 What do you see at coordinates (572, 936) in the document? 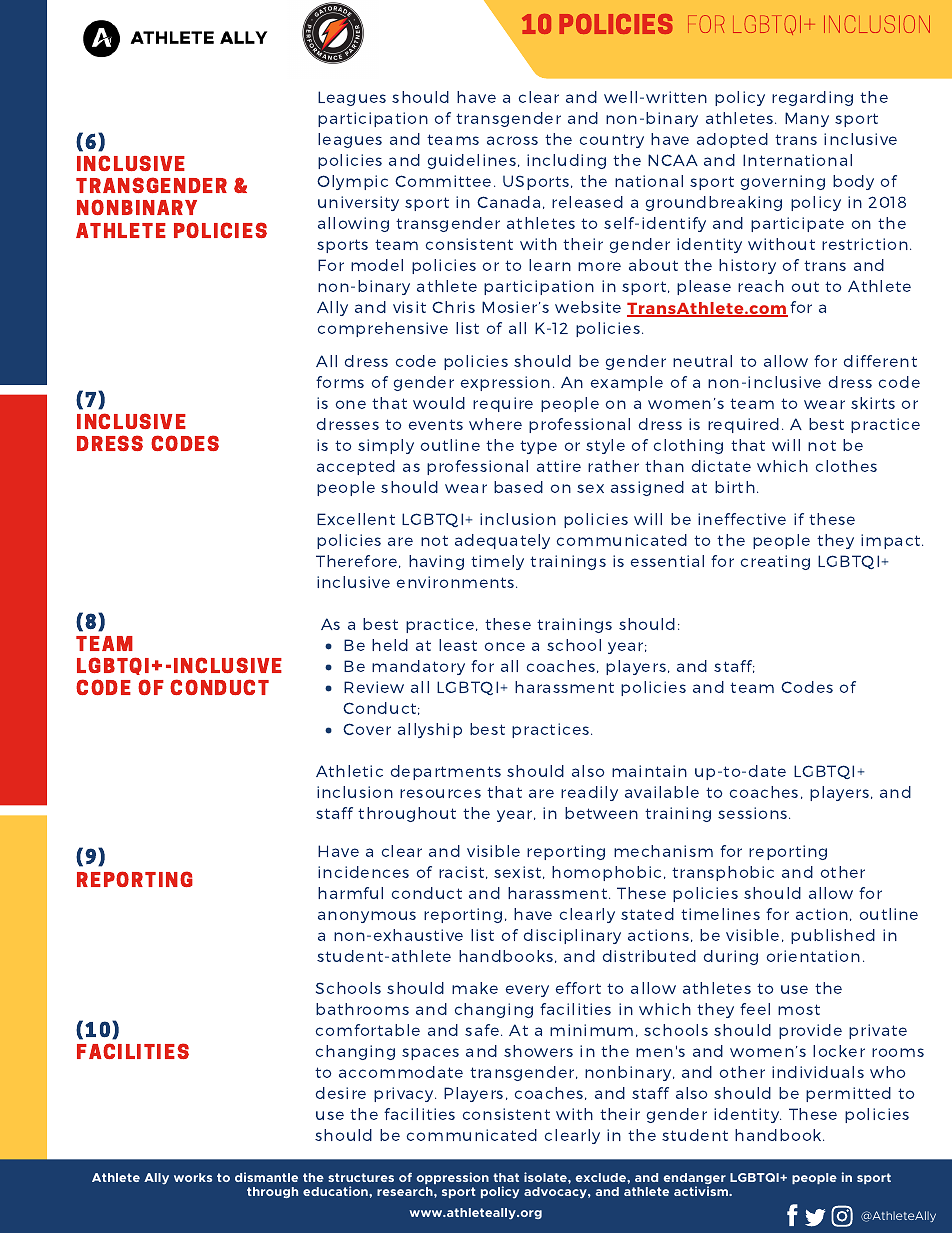
I see `disciplinary` at bounding box center [572, 936].
